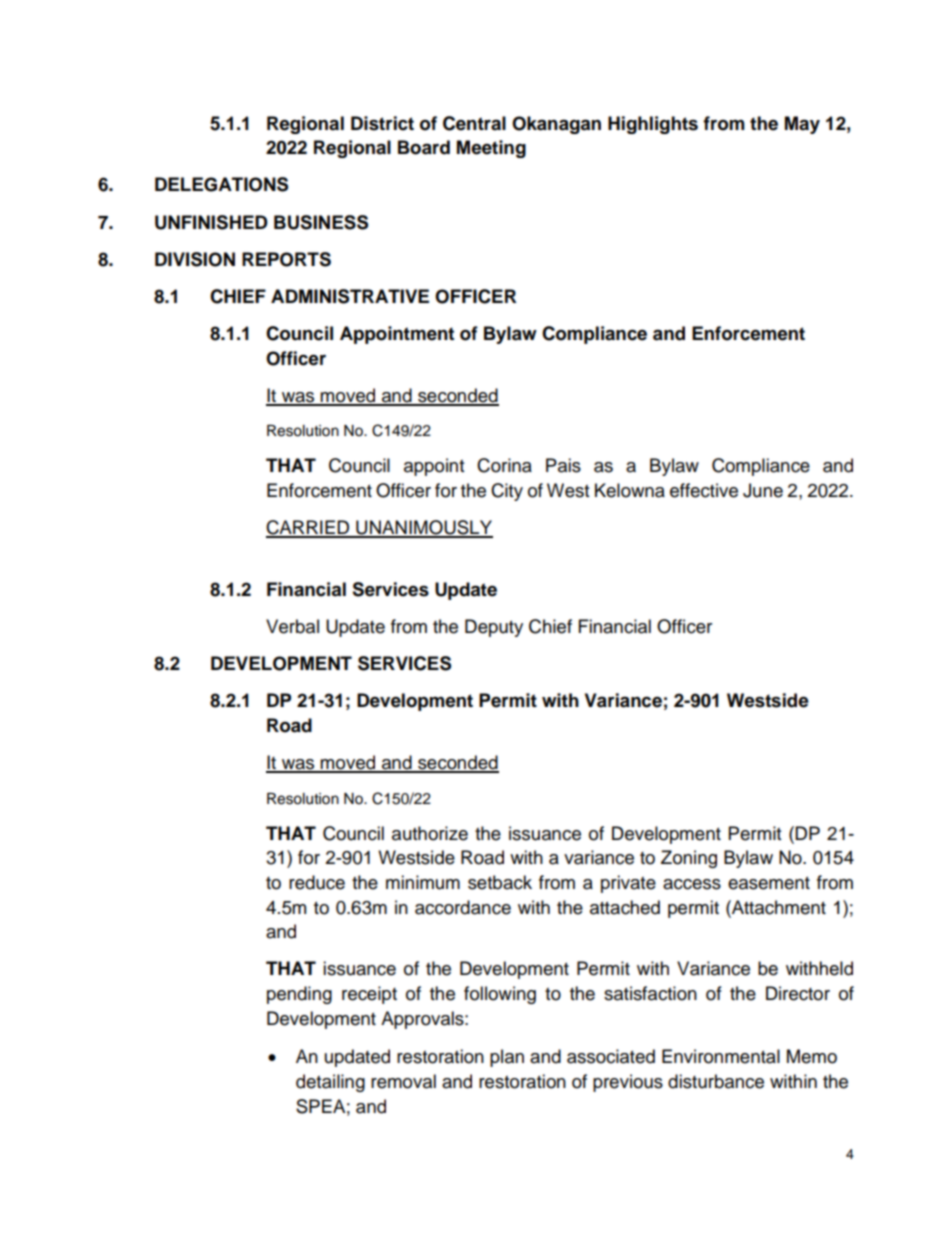 This screenshot has height=1233, width=952. Describe the element at coordinates (491, 149) in the screenshot. I see `Meeting` at that location.
